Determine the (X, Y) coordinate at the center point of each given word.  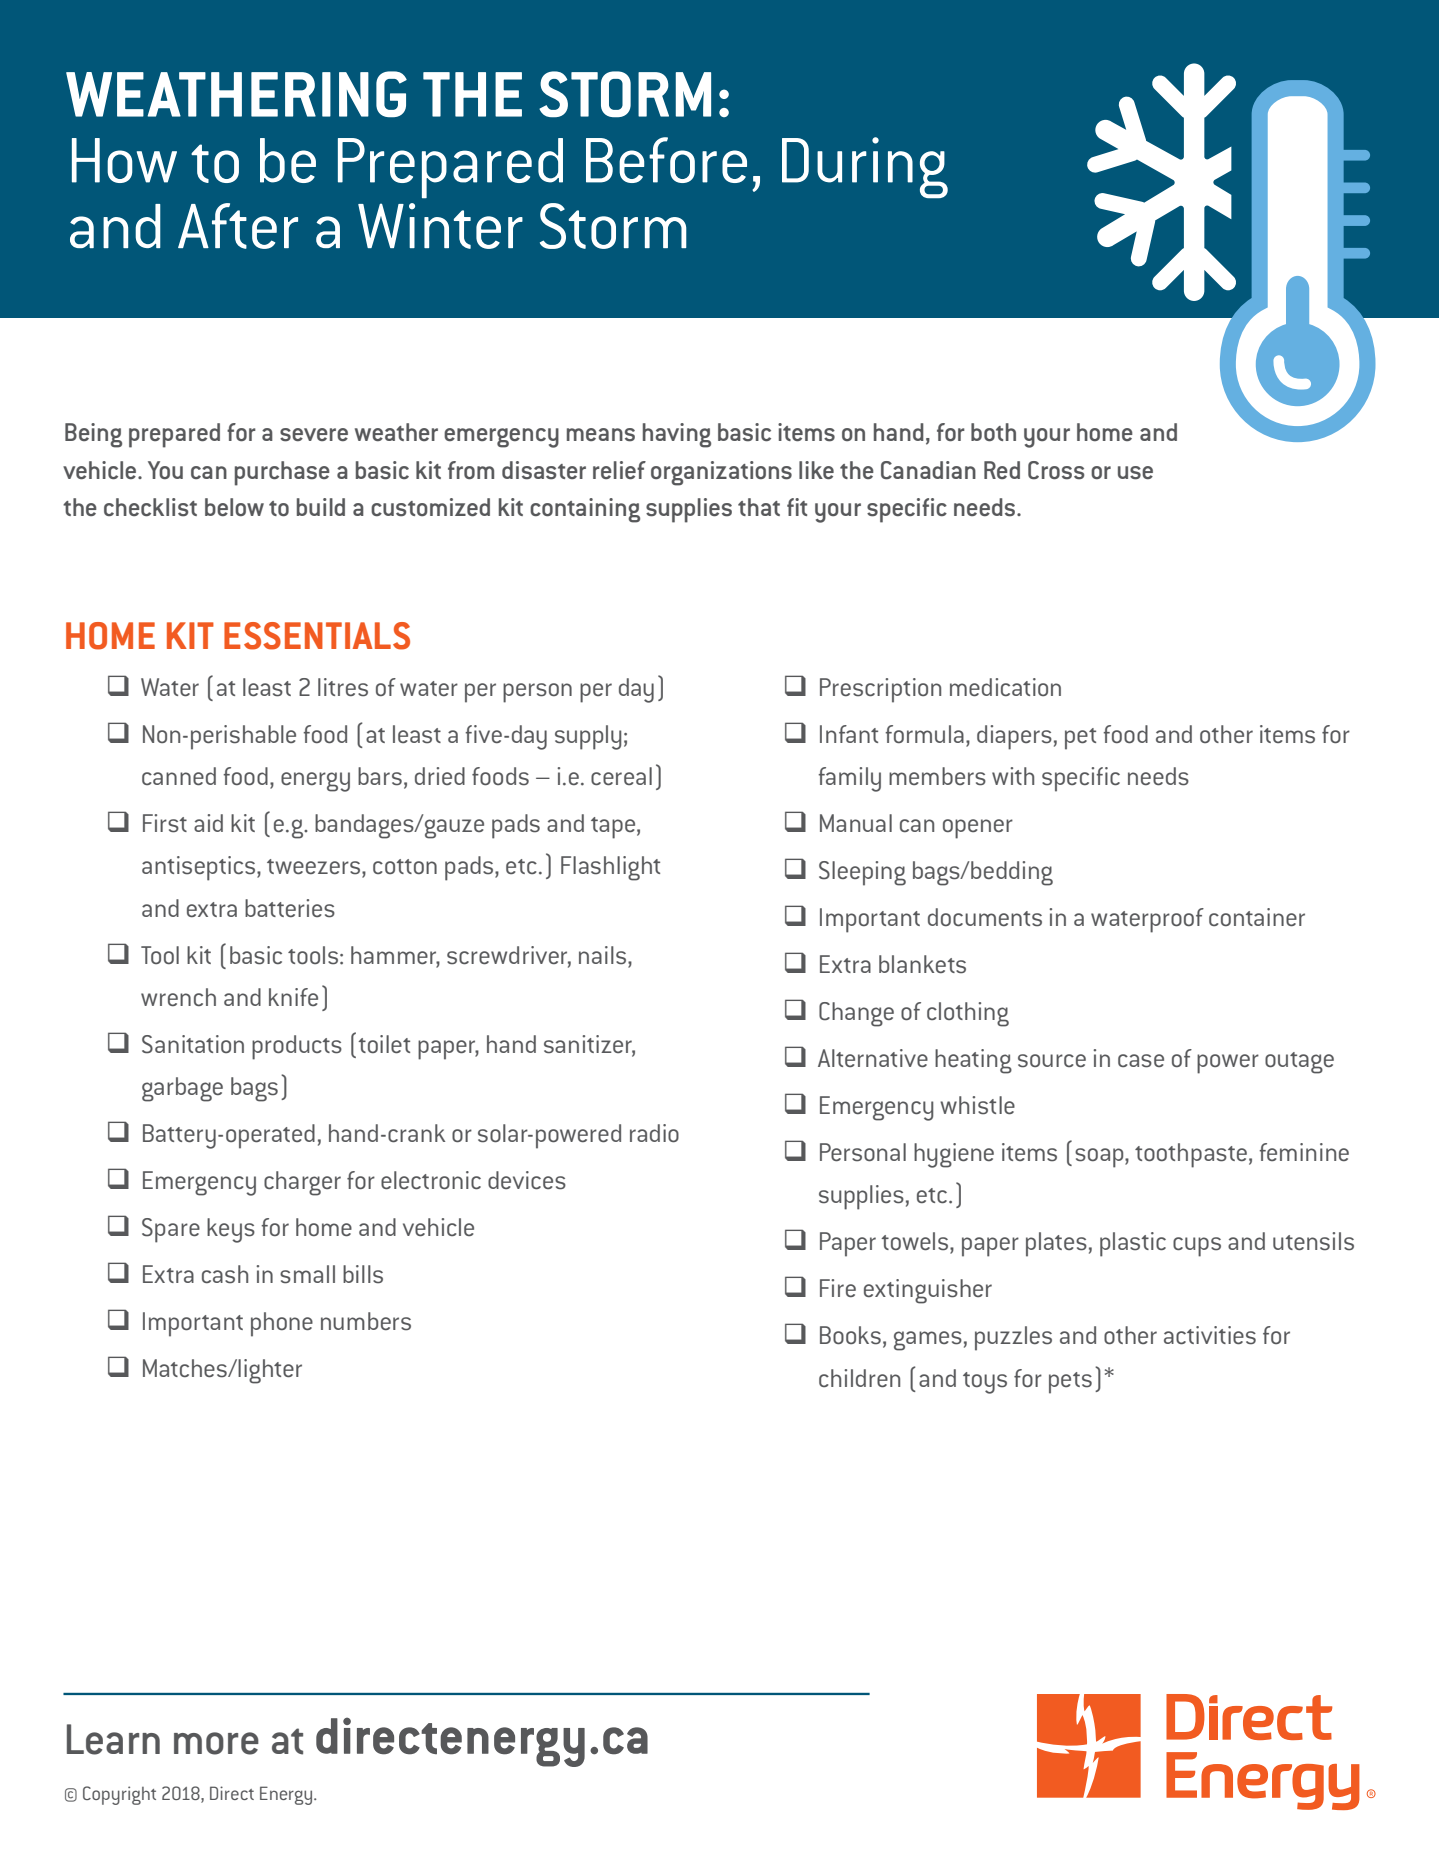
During (865, 167)
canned (179, 776)
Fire (838, 1288)
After (238, 226)
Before (666, 160)
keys (231, 1230)
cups (1197, 1247)
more (216, 1743)
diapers (1014, 737)
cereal (621, 776)
